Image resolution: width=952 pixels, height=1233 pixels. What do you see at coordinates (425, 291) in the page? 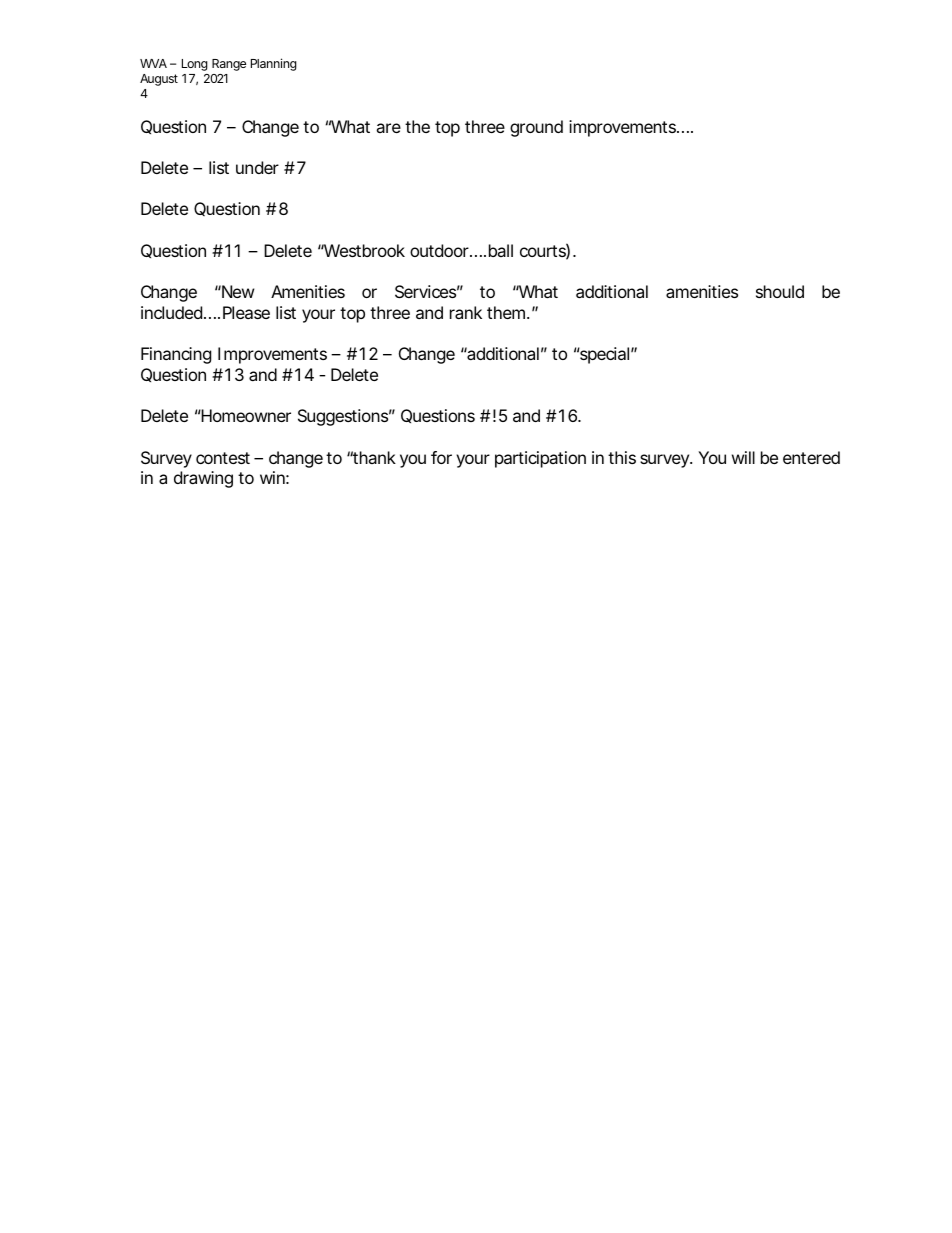
I see `Services` at bounding box center [425, 291].
